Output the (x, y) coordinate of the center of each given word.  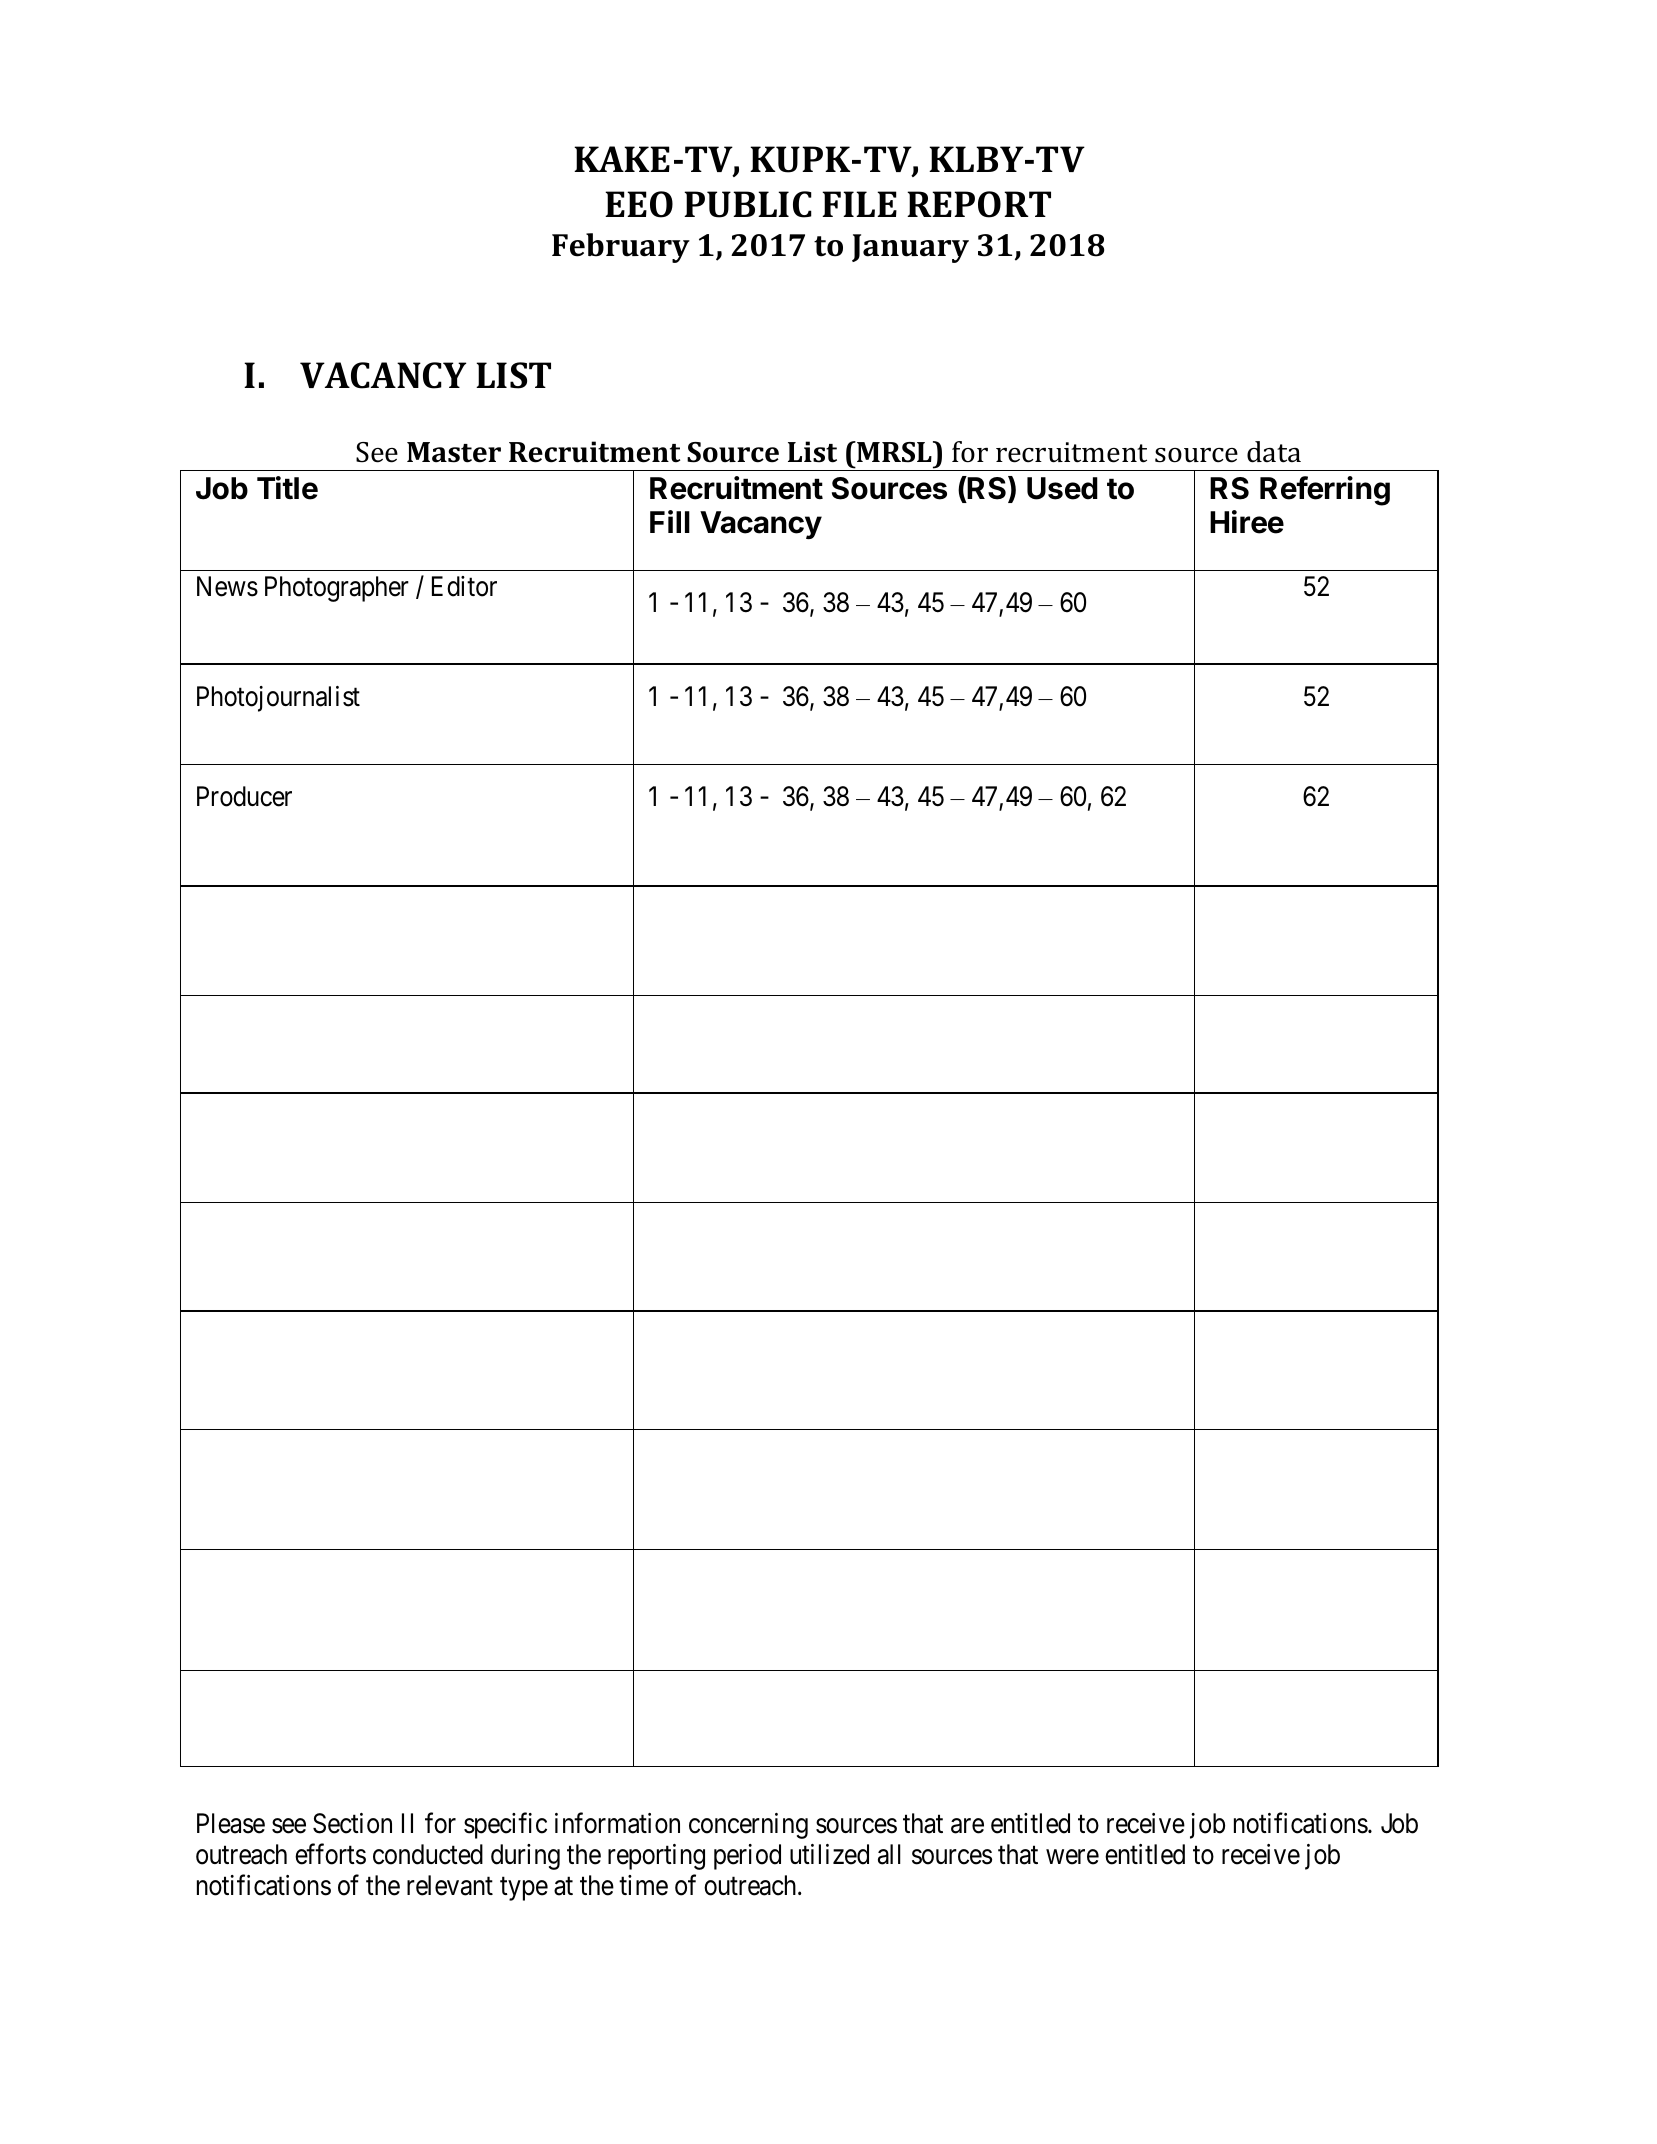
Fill (670, 521)
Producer (244, 796)
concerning (748, 1826)
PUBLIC (748, 204)
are (967, 1826)
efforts (330, 1854)
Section (352, 1823)
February (621, 248)
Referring (1325, 491)
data (1274, 452)
